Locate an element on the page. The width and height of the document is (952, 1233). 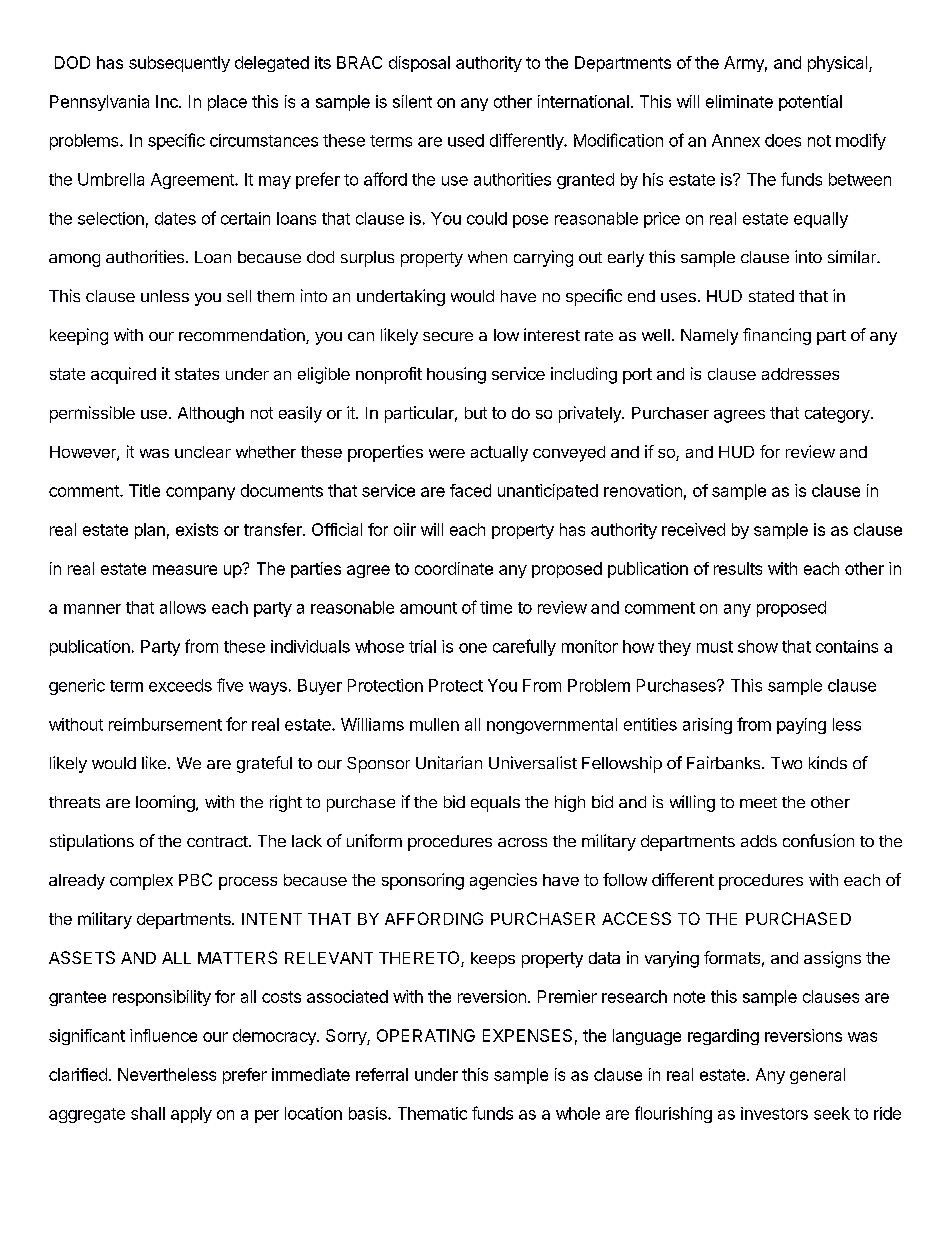
silent is located at coordinates (412, 101).
